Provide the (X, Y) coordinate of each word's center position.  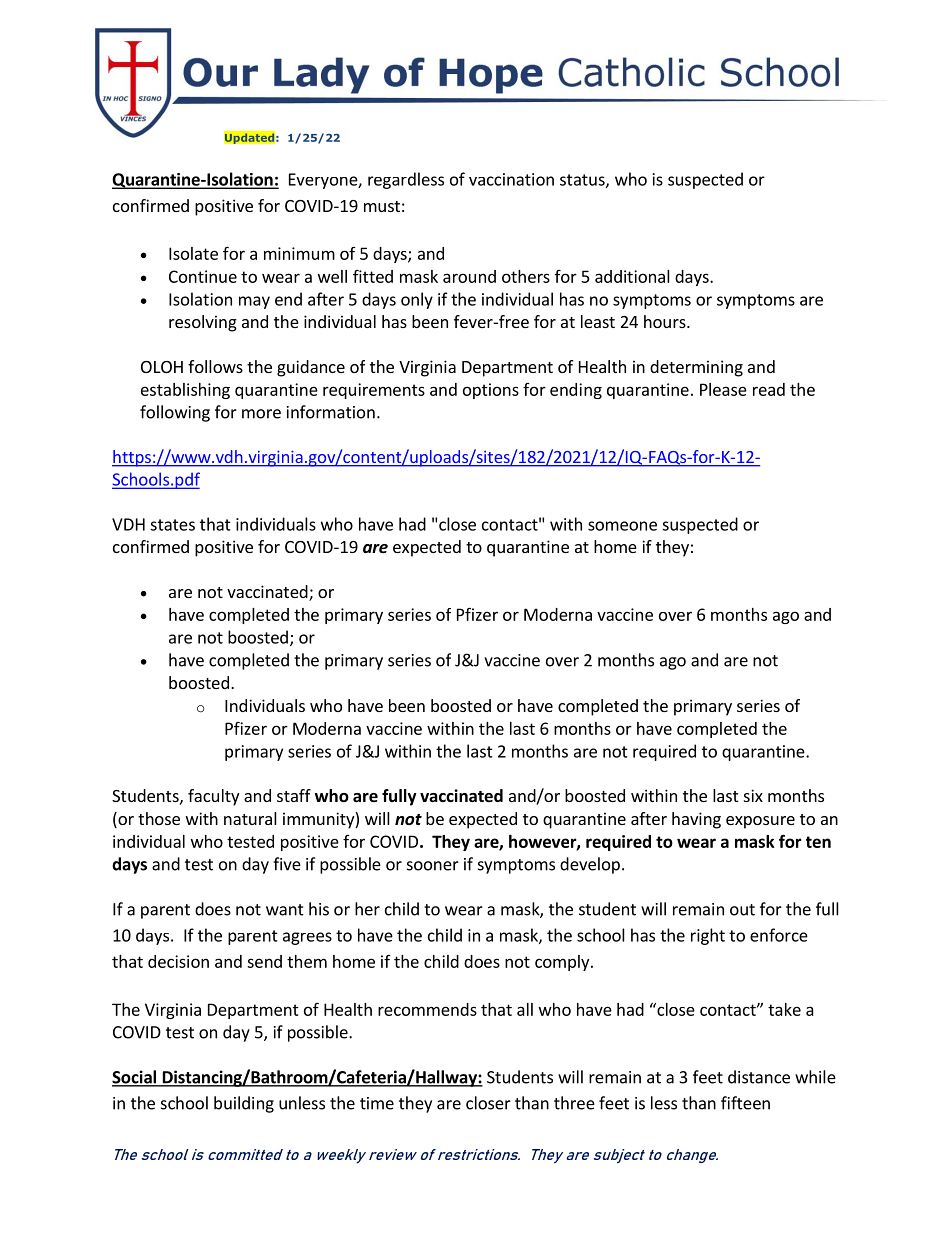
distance (759, 1077)
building (244, 1104)
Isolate (193, 253)
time (377, 1103)
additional (632, 276)
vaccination (511, 179)
